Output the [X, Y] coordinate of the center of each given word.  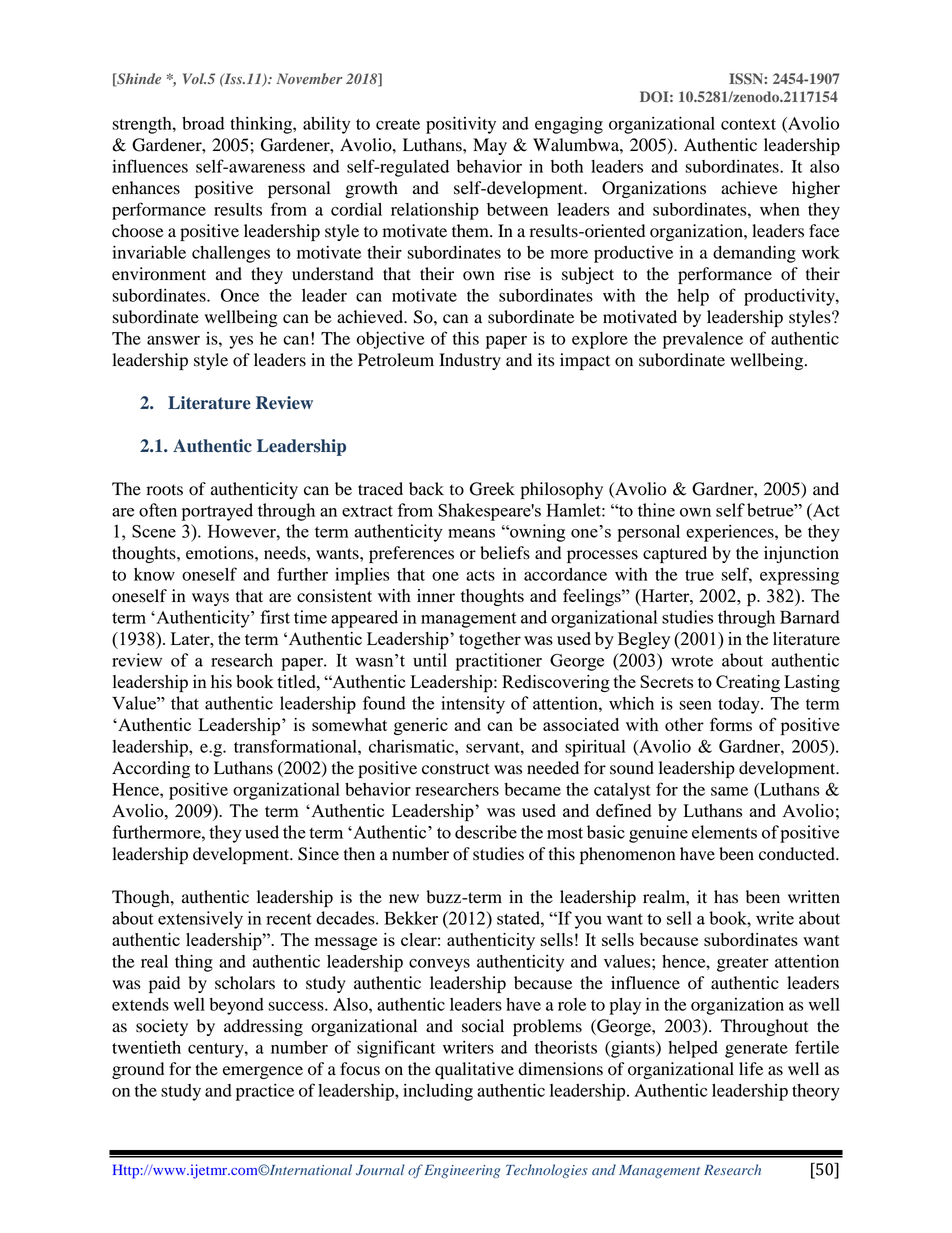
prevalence [703, 340]
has [726, 897]
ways [210, 599]
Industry [470, 361]
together [490, 640]
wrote [692, 661]
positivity [461, 125]
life [751, 1069]
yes [241, 342]
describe [486, 832]
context [748, 124]
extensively [200, 920]
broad [203, 123]
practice [265, 1092]
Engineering [462, 1171]
